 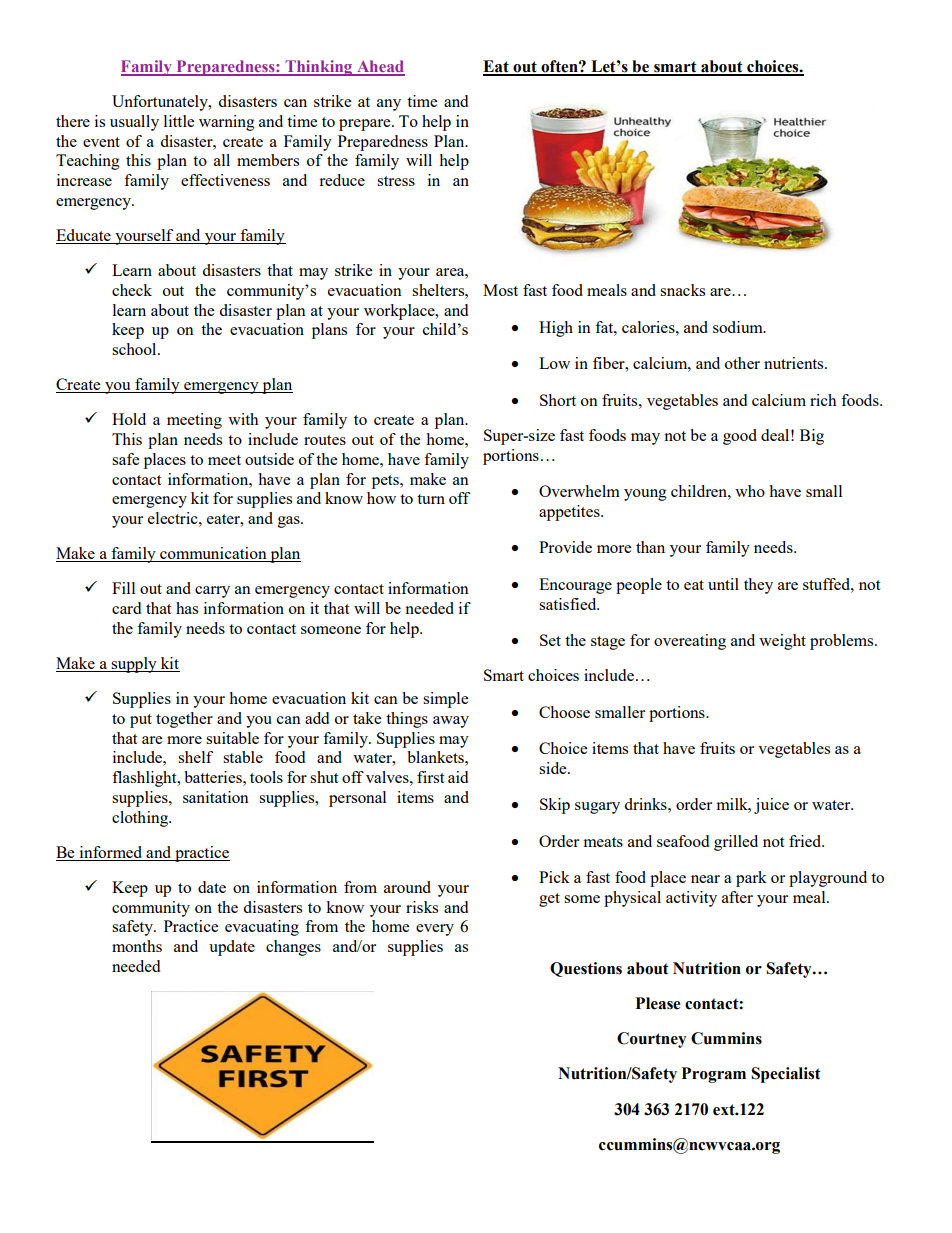 What do you see at coordinates (129, 419) in the screenshot?
I see `Hold` at bounding box center [129, 419].
